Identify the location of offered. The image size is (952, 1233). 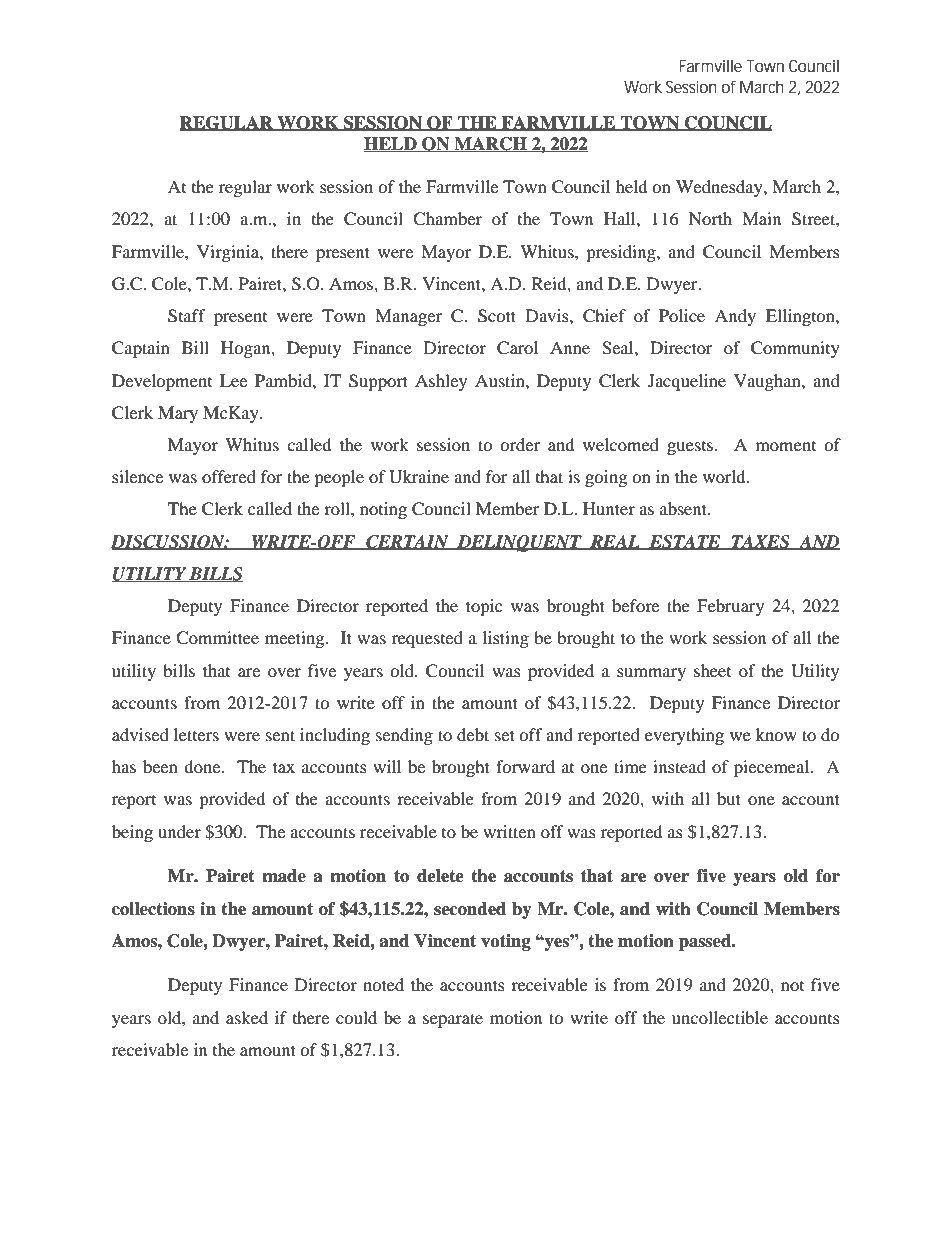
(229, 476).
